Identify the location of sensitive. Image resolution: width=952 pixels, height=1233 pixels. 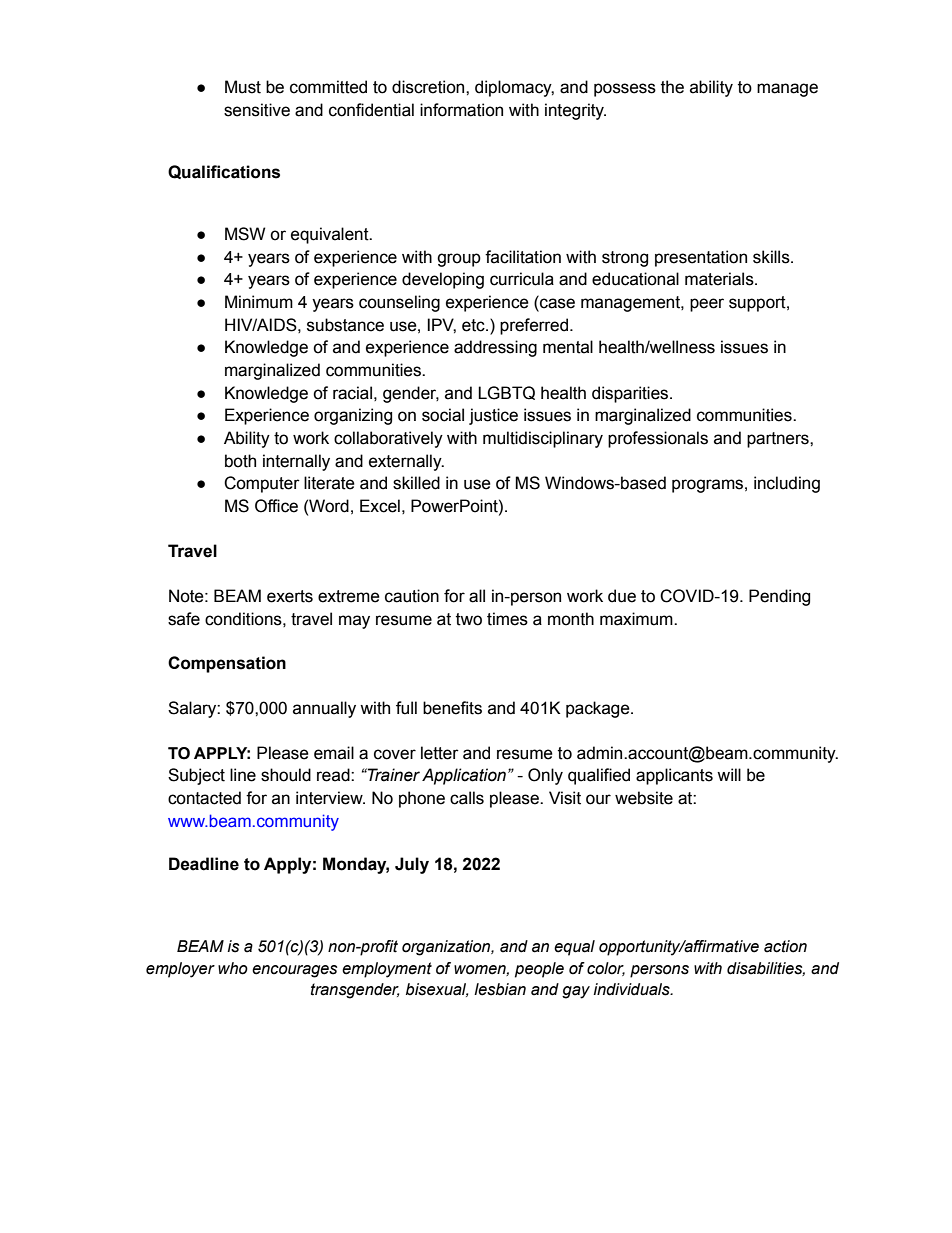
(257, 110).
